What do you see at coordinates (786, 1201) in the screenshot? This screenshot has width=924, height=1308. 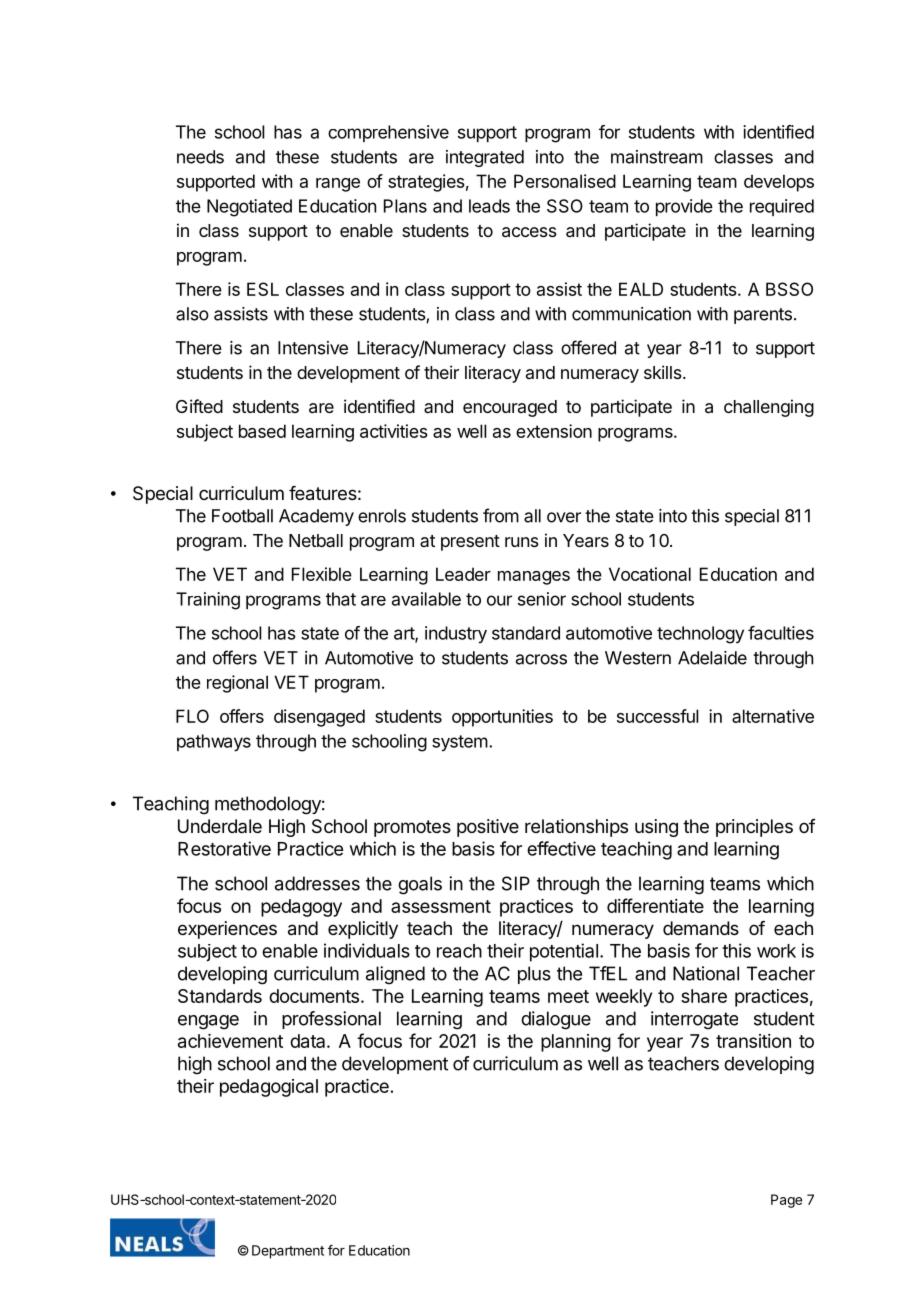 I see `Page` at bounding box center [786, 1201].
